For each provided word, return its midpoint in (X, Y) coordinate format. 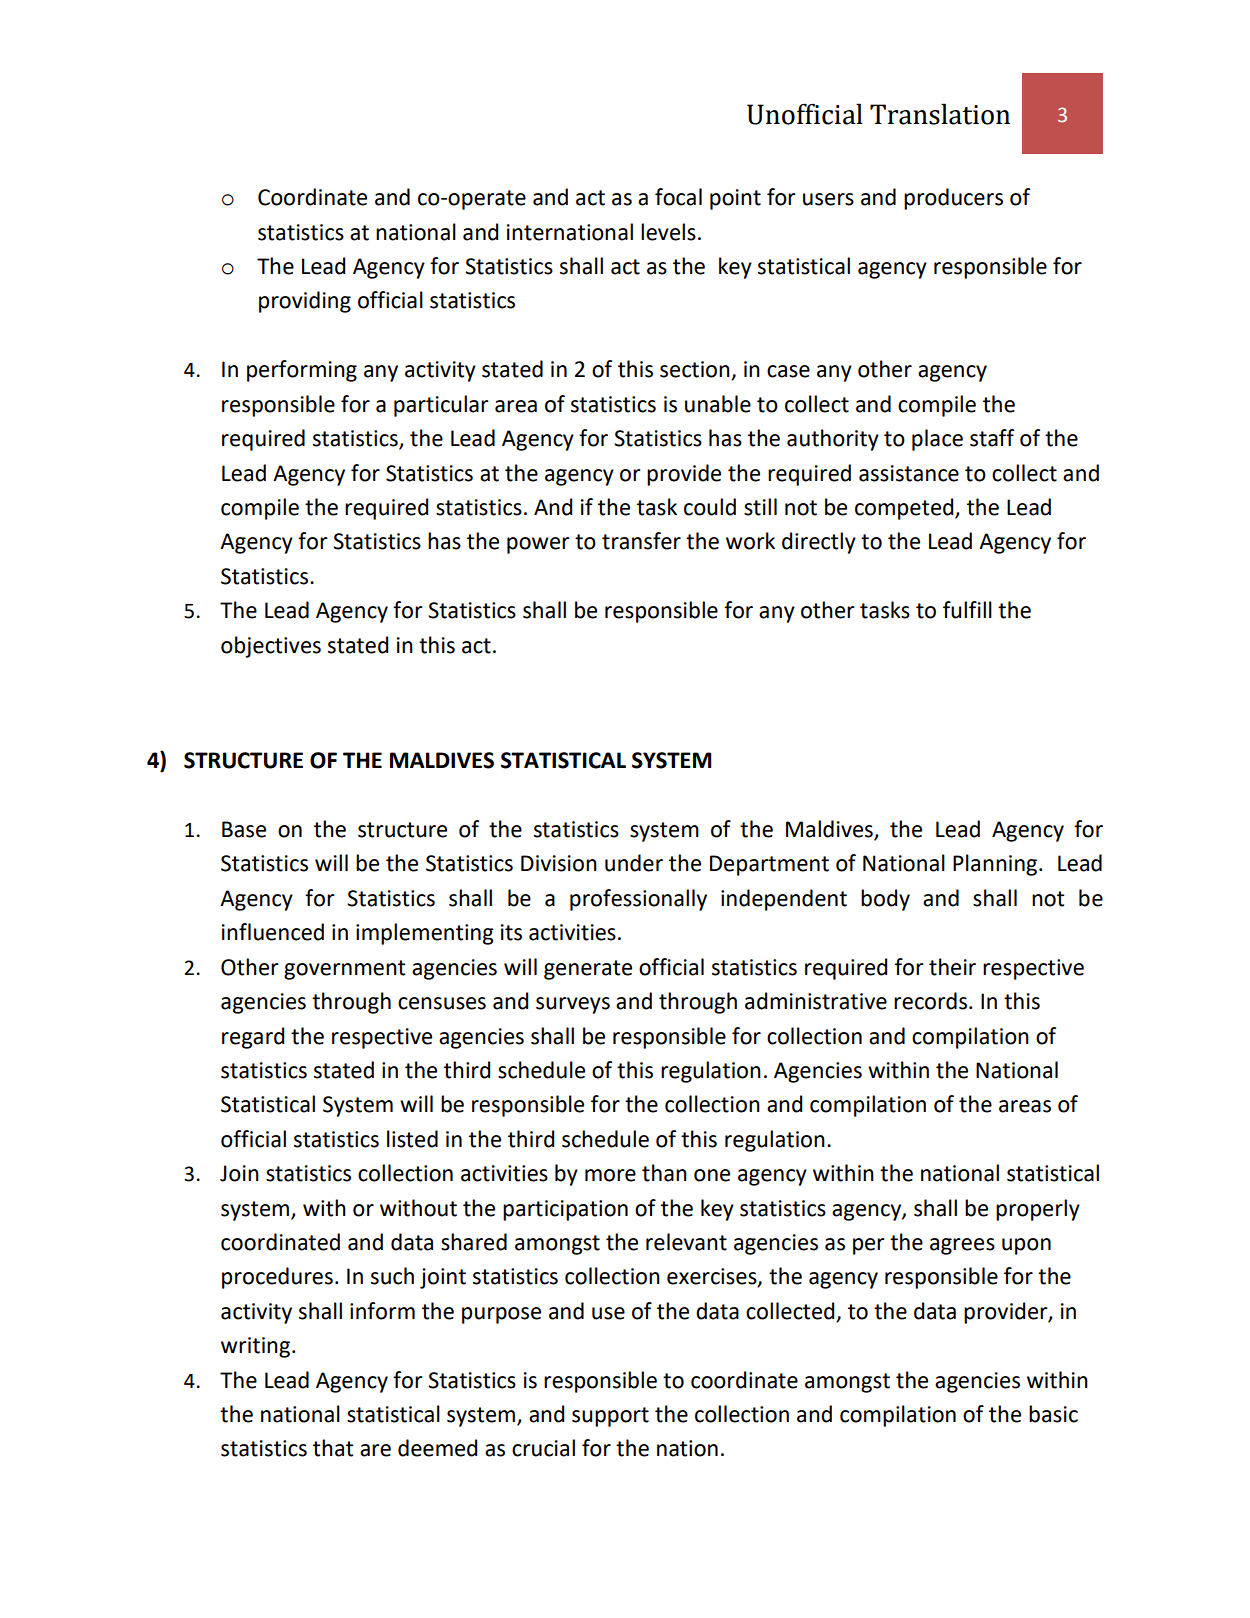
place (937, 440)
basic (1053, 1414)
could (710, 507)
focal (678, 197)
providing (305, 302)
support (610, 1417)
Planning (996, 865)
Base (244, 829)
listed (412, 1139)
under (634, 863)
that (333, 1448)
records (930, 1001)
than (664, 1173)
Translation (940, 114)
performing (302, 371)
